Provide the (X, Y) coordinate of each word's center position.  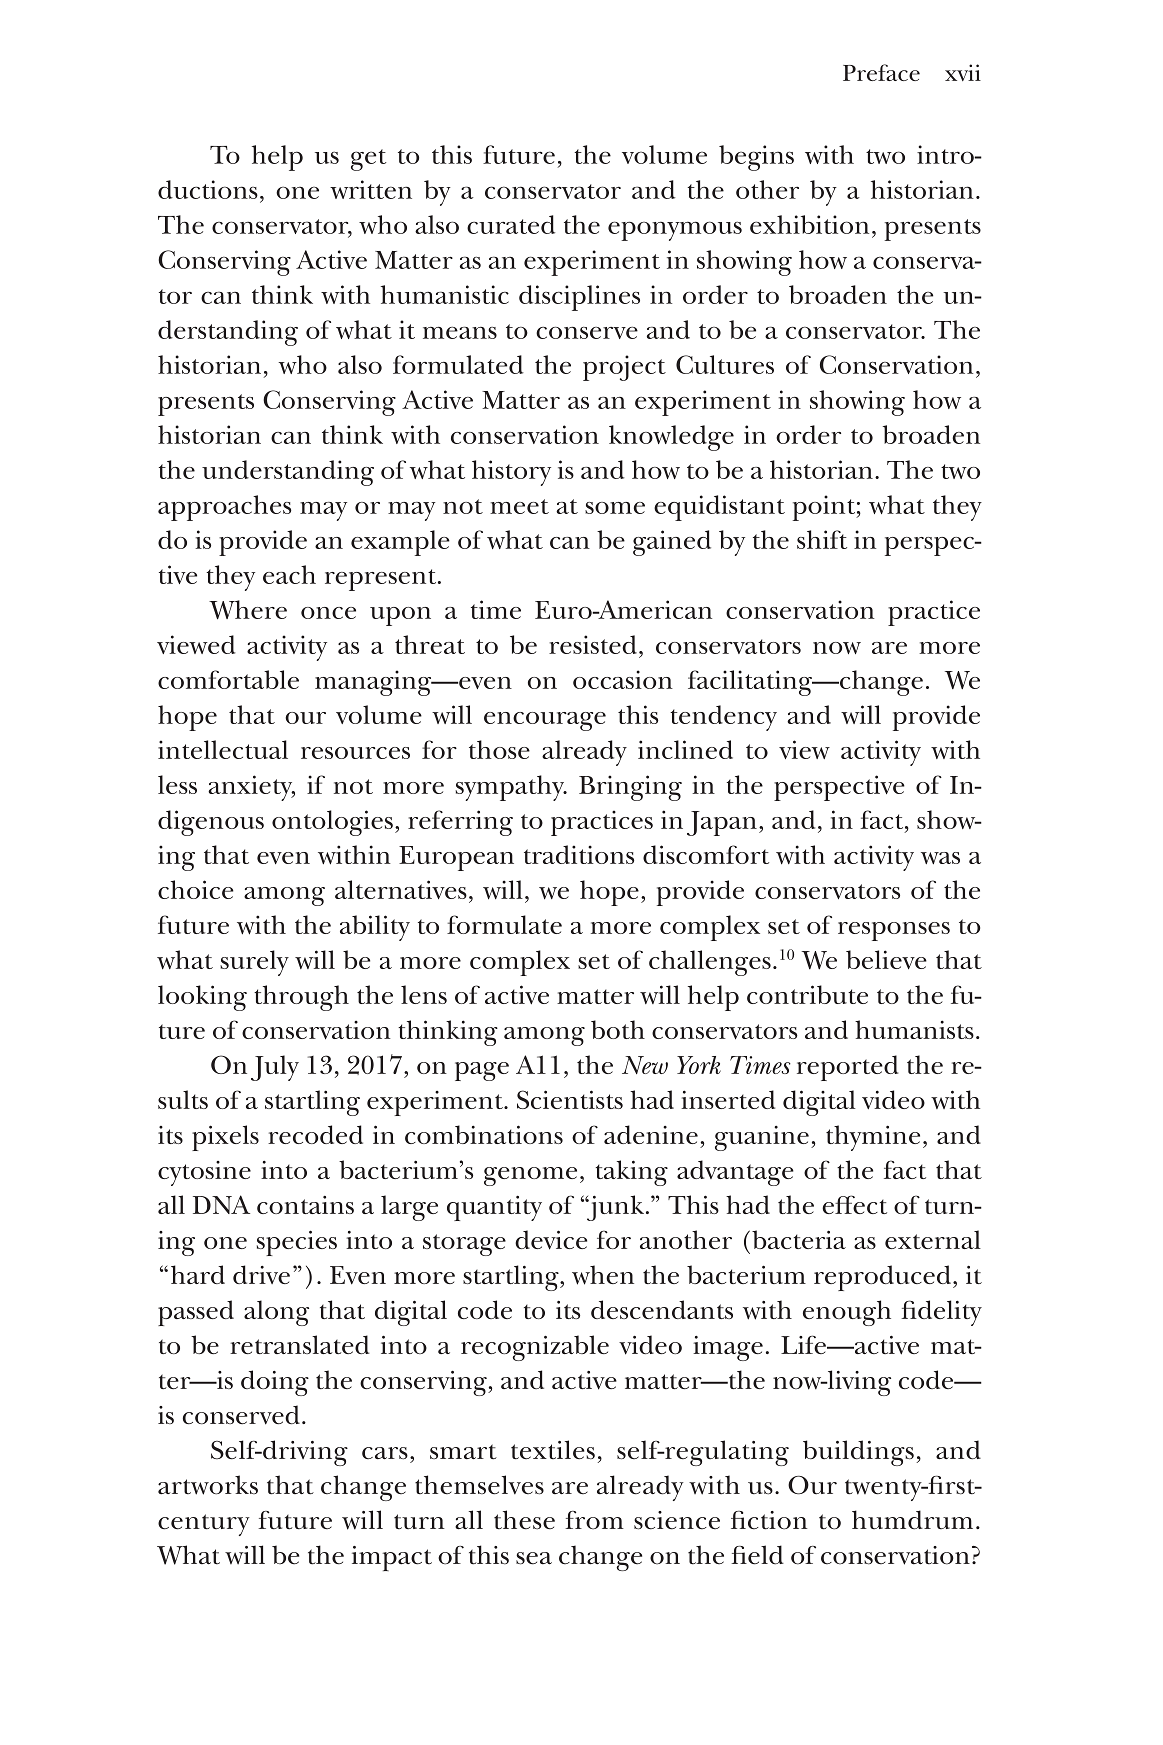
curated (511, 224)
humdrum (912, 1520)
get (368, 160)
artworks (208, 1485)
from (594, 1520)
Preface (881, 72)
